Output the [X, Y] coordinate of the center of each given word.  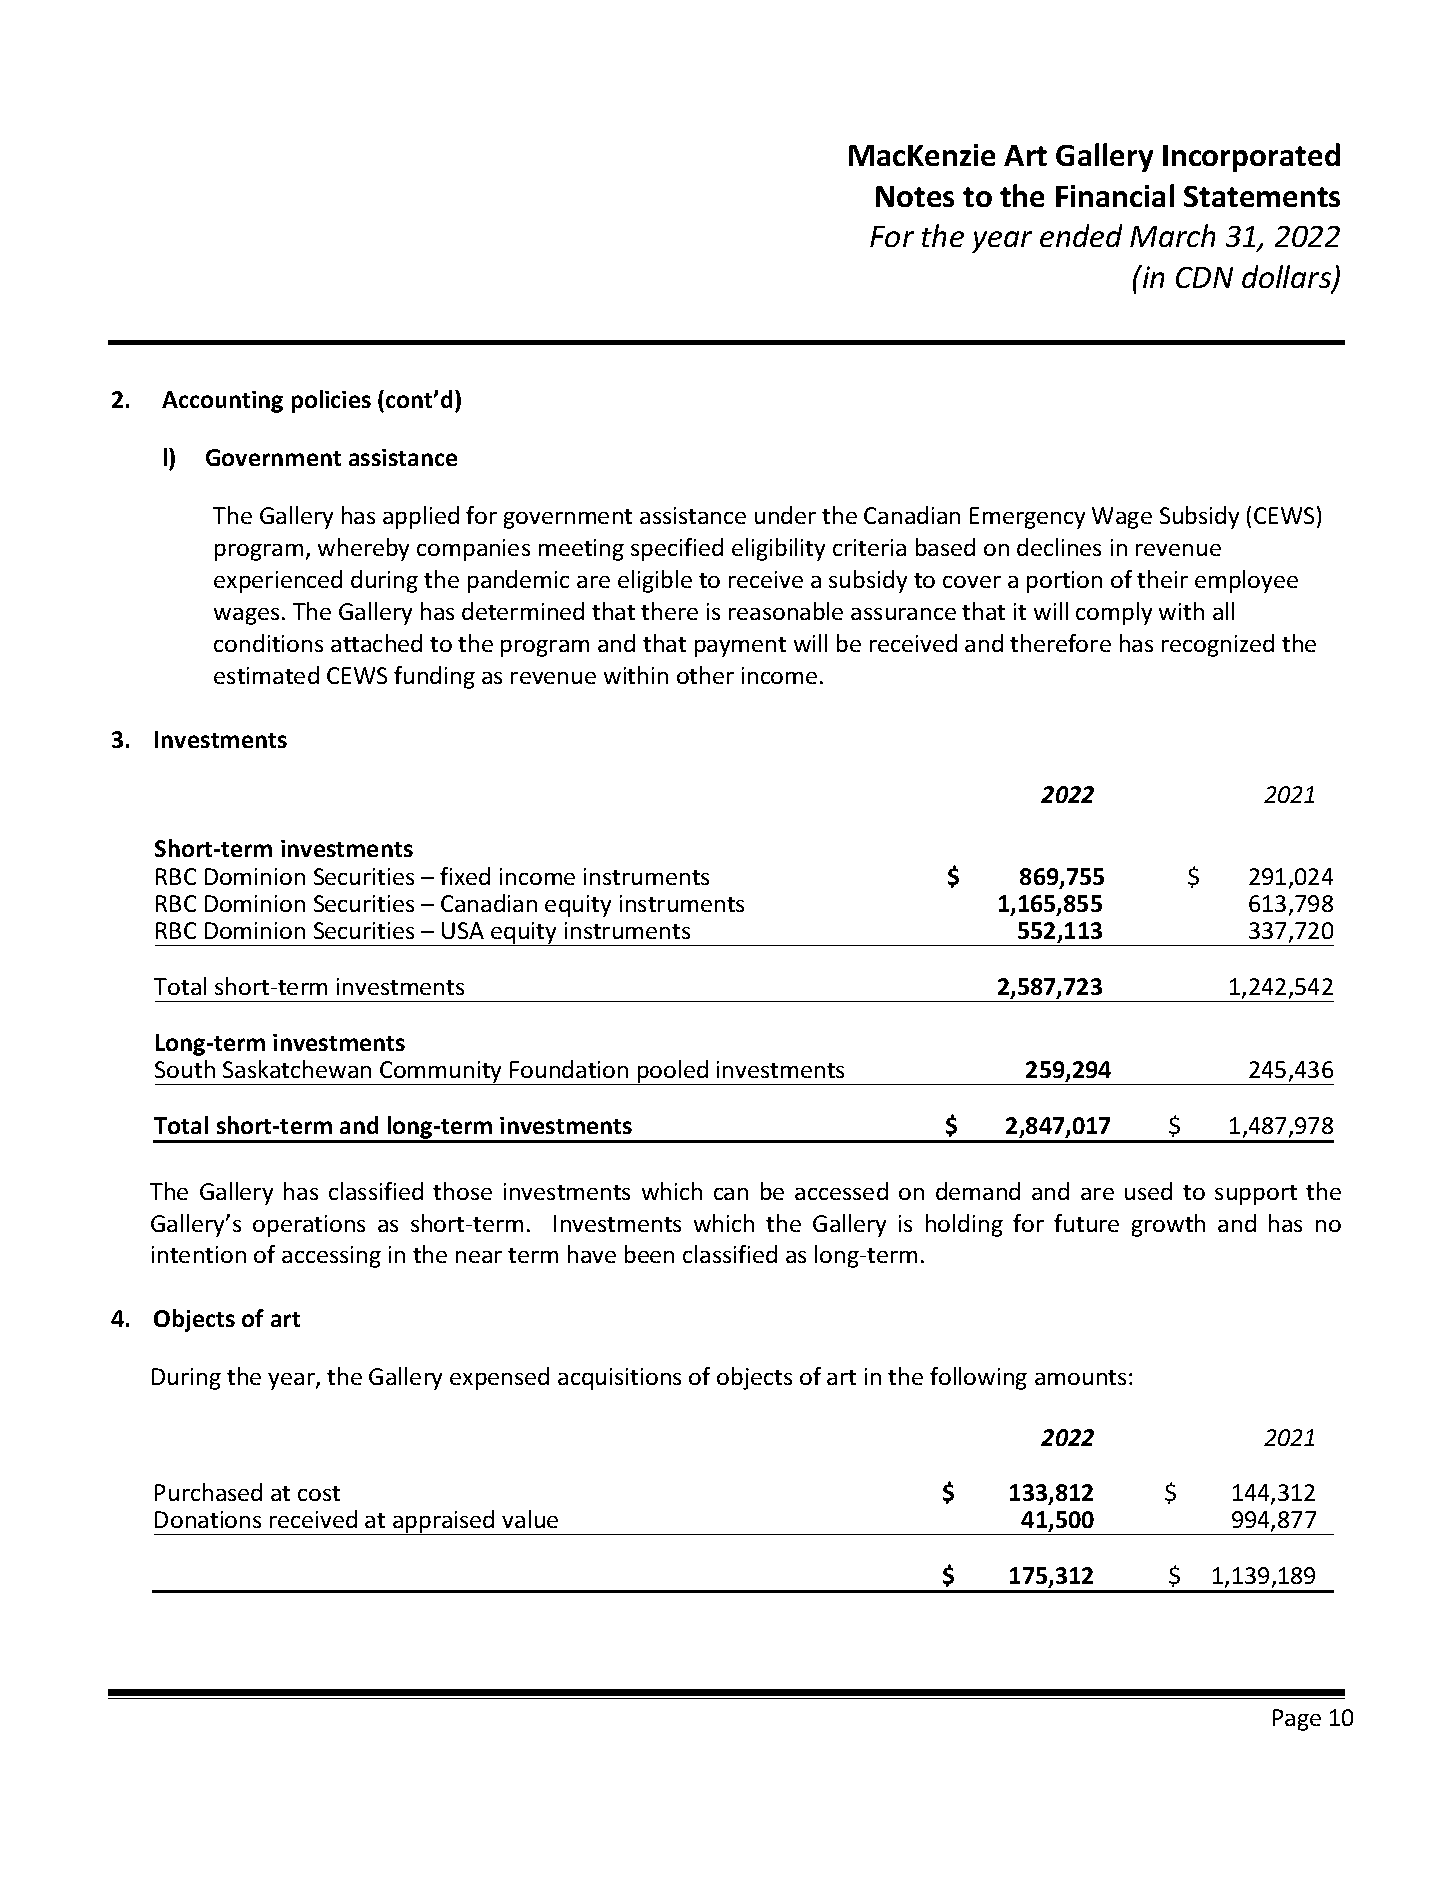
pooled [673, 1072]
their [1162, 579]
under [785, 515]
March [1172, 235]
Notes [915, 196]
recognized [1218, 645]
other [705, 675]
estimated [266, 675]
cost [319, 1493]
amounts [1080, 1377]
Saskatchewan [297, 1069]
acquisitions [619, 1379]
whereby [363, 549]
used [1148, 1191]
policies [331, 401]
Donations [208, 1519]
